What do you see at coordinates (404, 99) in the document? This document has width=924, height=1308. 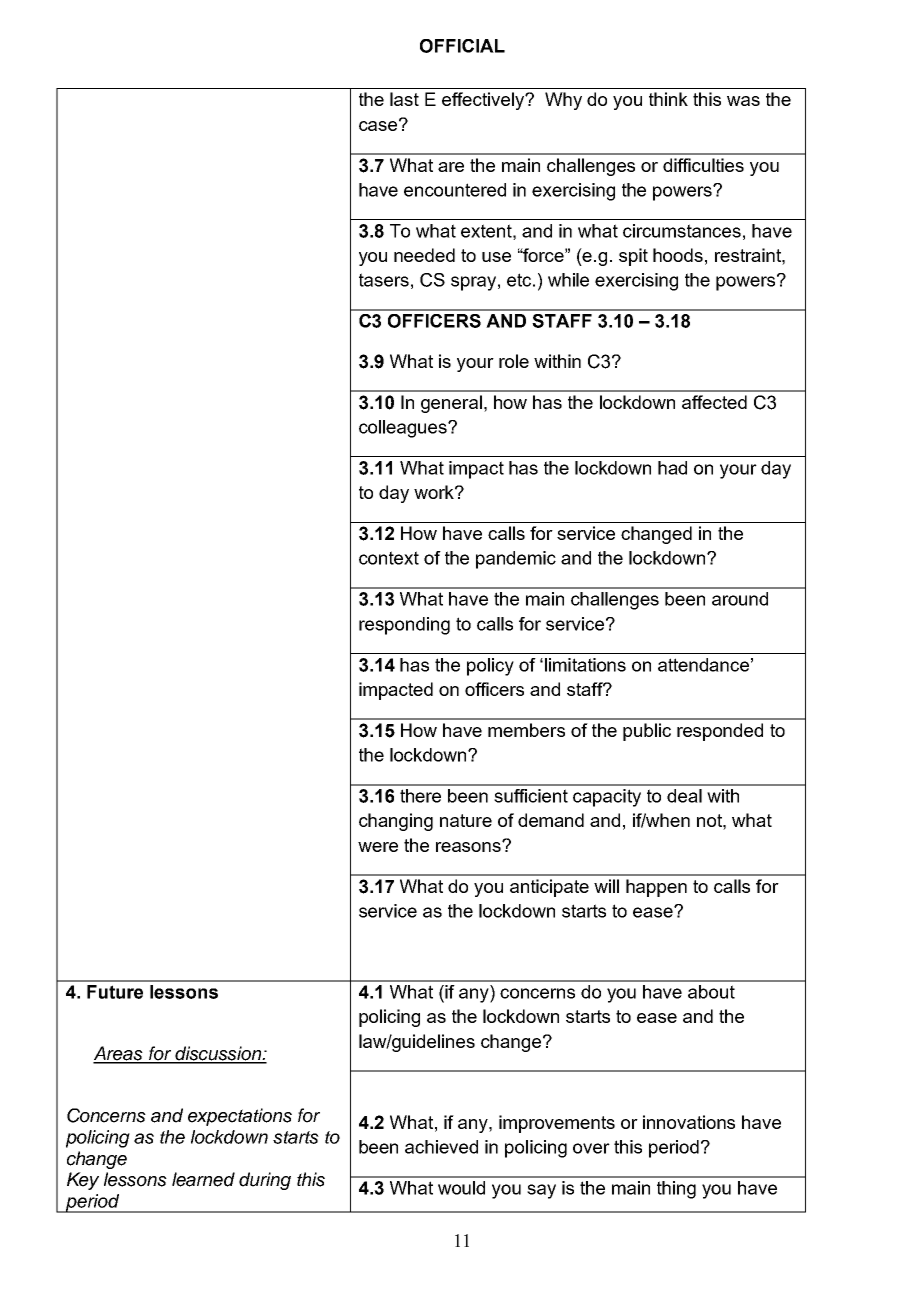 I see `last` at bounding box center [404, 99].
